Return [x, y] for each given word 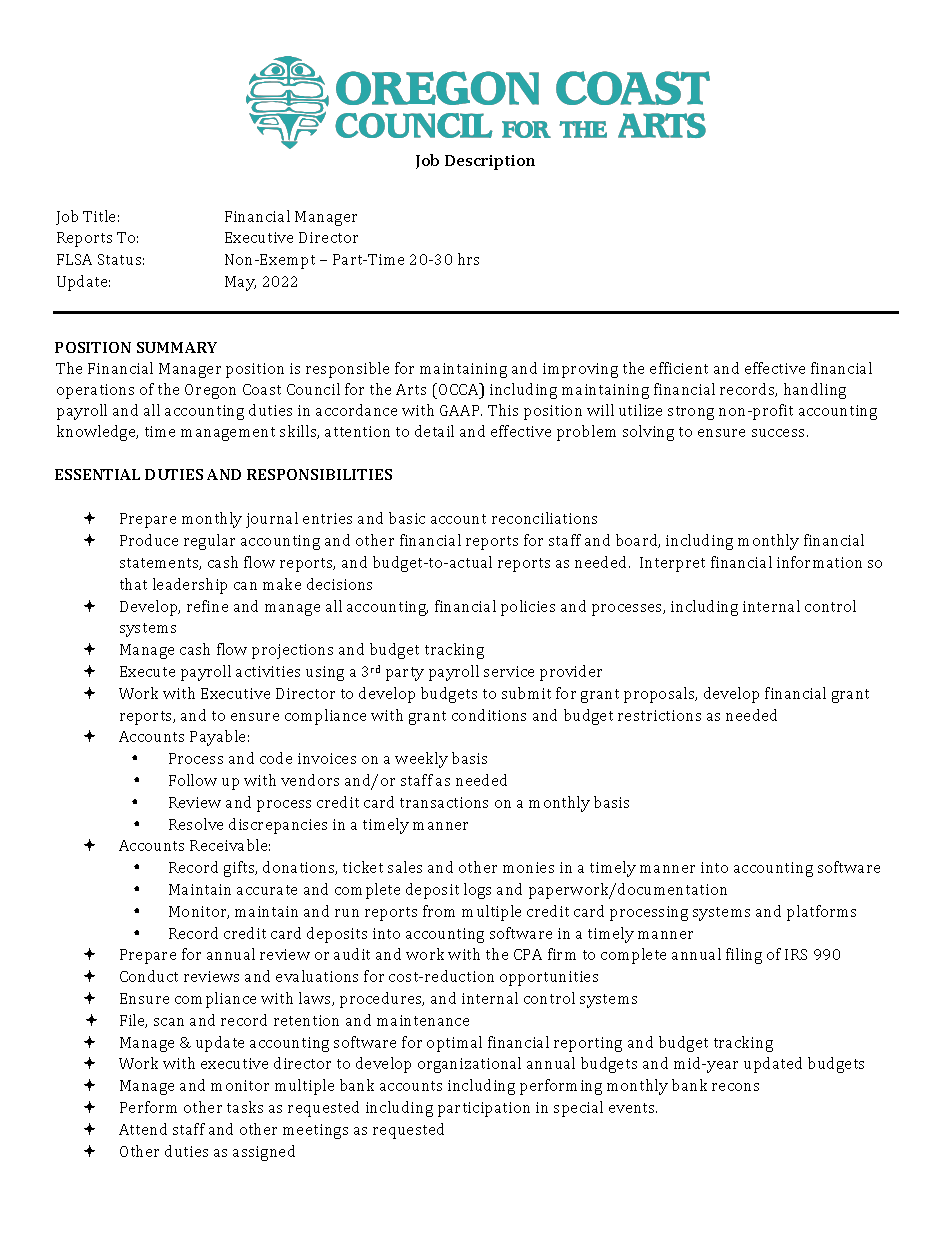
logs [477, 891]
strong [691, 413]
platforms [821, 913]
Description [490, 162]
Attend [143, 1129]
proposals [660, 695]
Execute [147, 671]
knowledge [97, 433]
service [509, 671]
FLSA [74, 259]
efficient [679, 368]
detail [434, 431]
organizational [469, 1065]
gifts [240, 869]
